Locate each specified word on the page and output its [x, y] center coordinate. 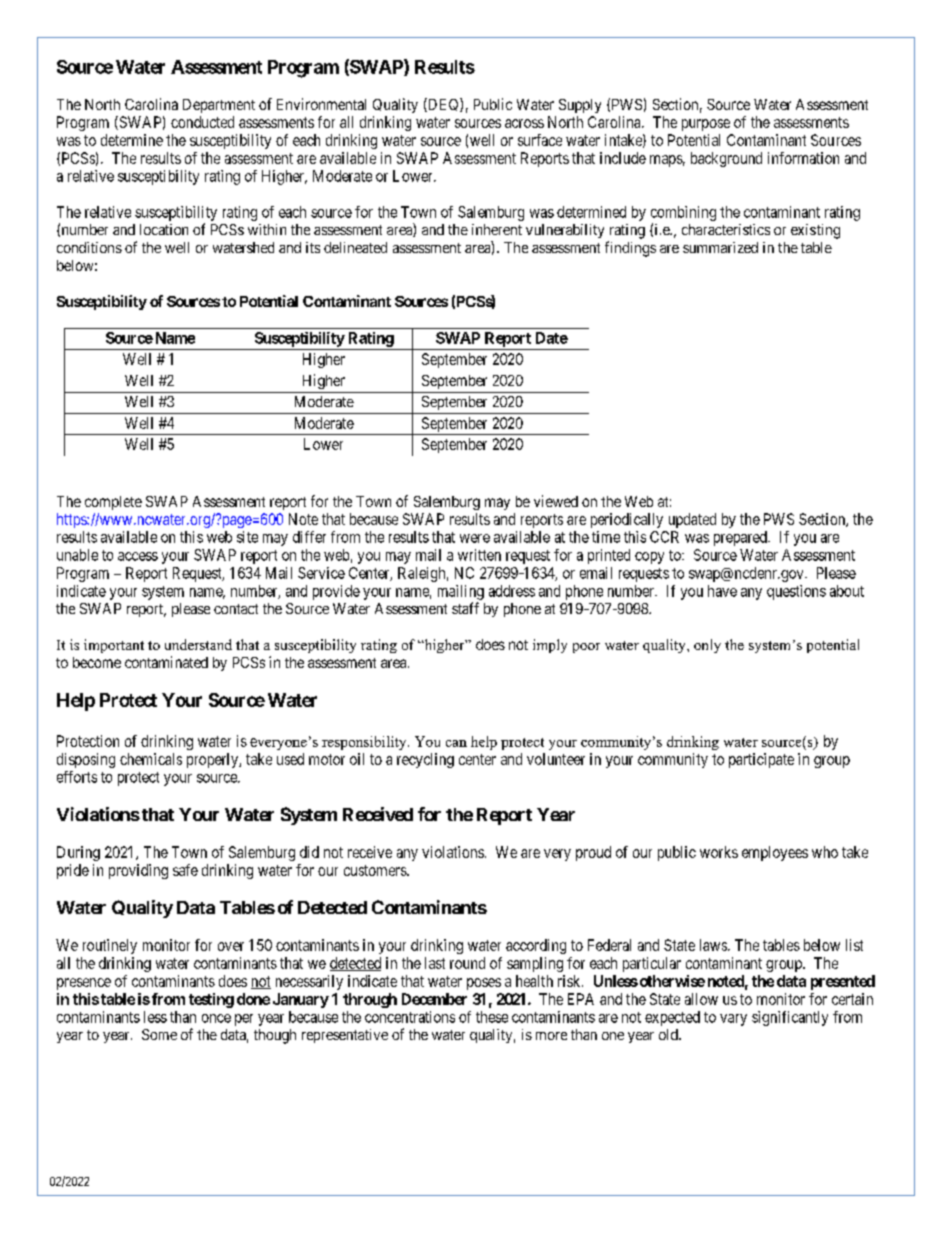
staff [465, 608]
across [524, 123]
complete [113, 503]
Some [159, 1034]
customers [376, 870]
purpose [706, 125]
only [707, 646]
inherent [497, 229]
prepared [741, 538]
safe [185, 870]
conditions [89, 247]
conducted [202, 122]
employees [775, 853]
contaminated [166, 662]
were [475, 538]
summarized [720, 247]
